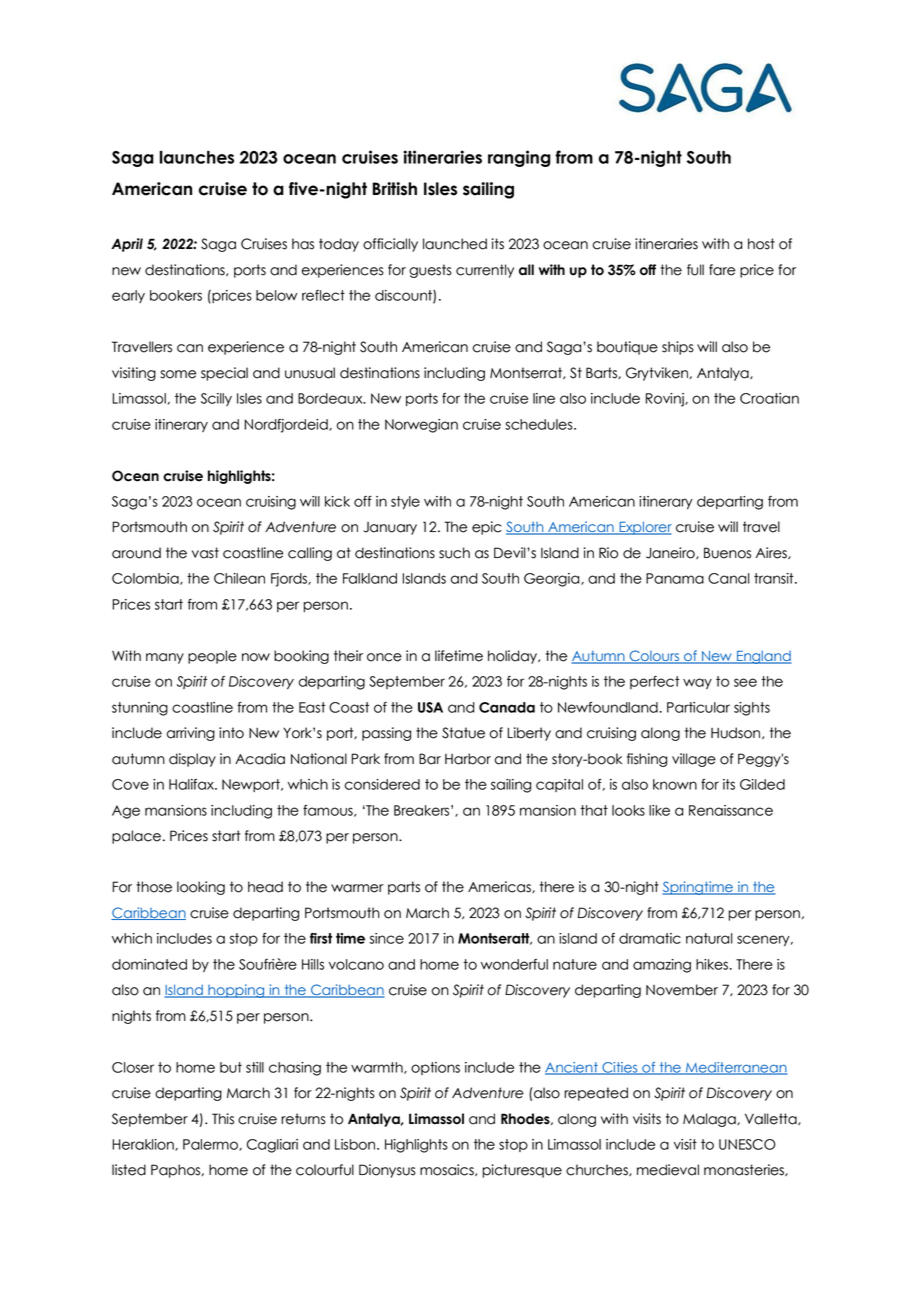  I want to click on launches, so click(197, 157).
